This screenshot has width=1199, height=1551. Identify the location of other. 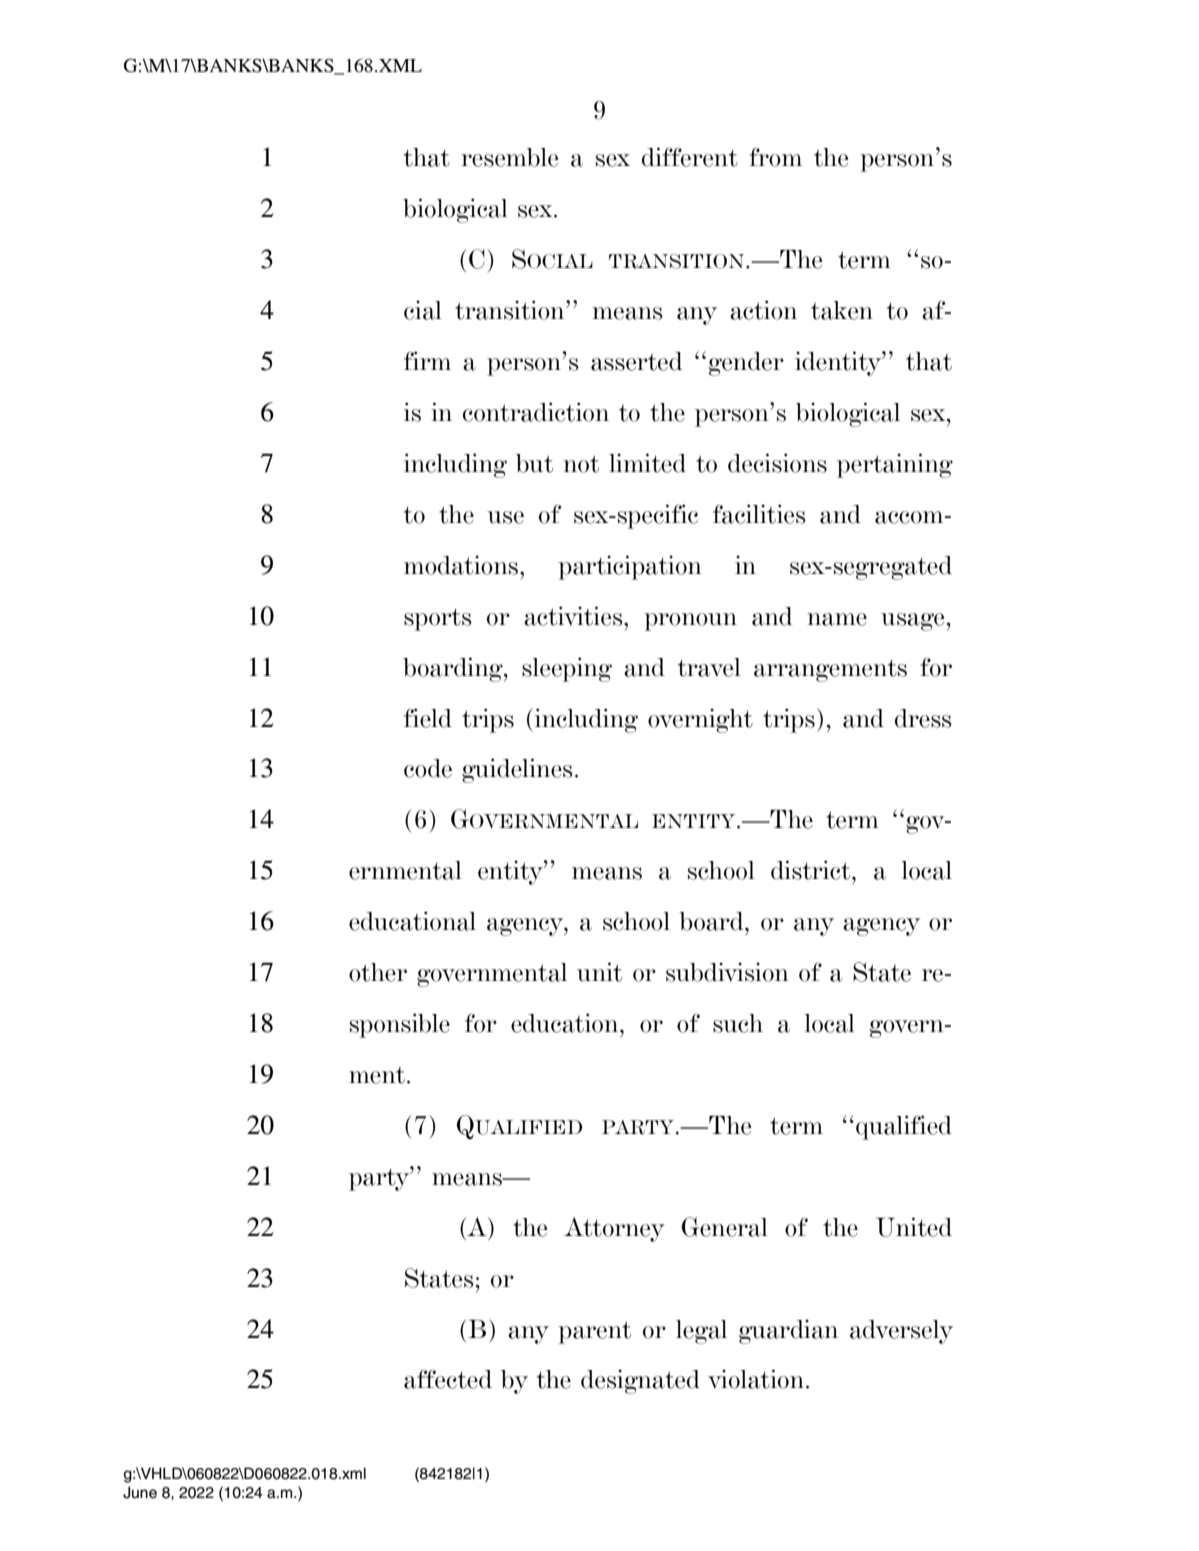
(378, 972).
